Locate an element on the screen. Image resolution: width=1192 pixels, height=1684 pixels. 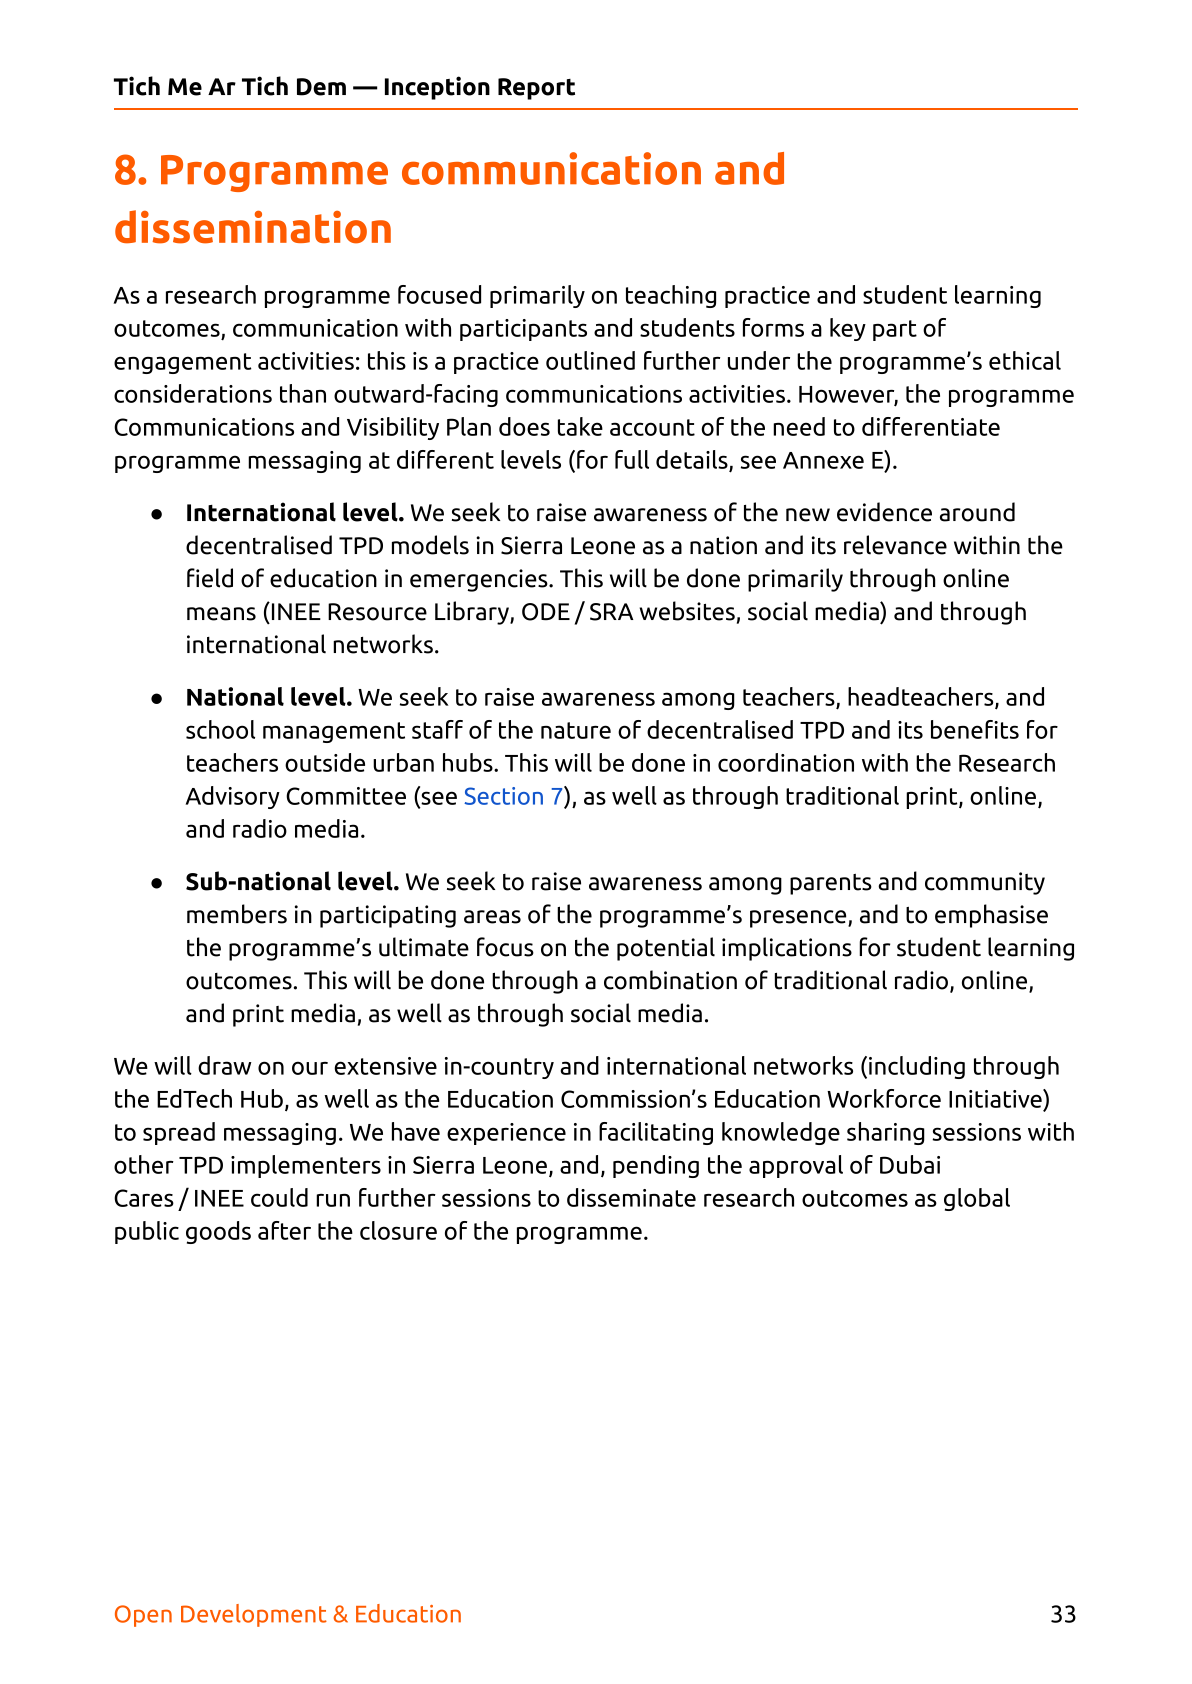
Dem is located at coordinates (321, 87).
